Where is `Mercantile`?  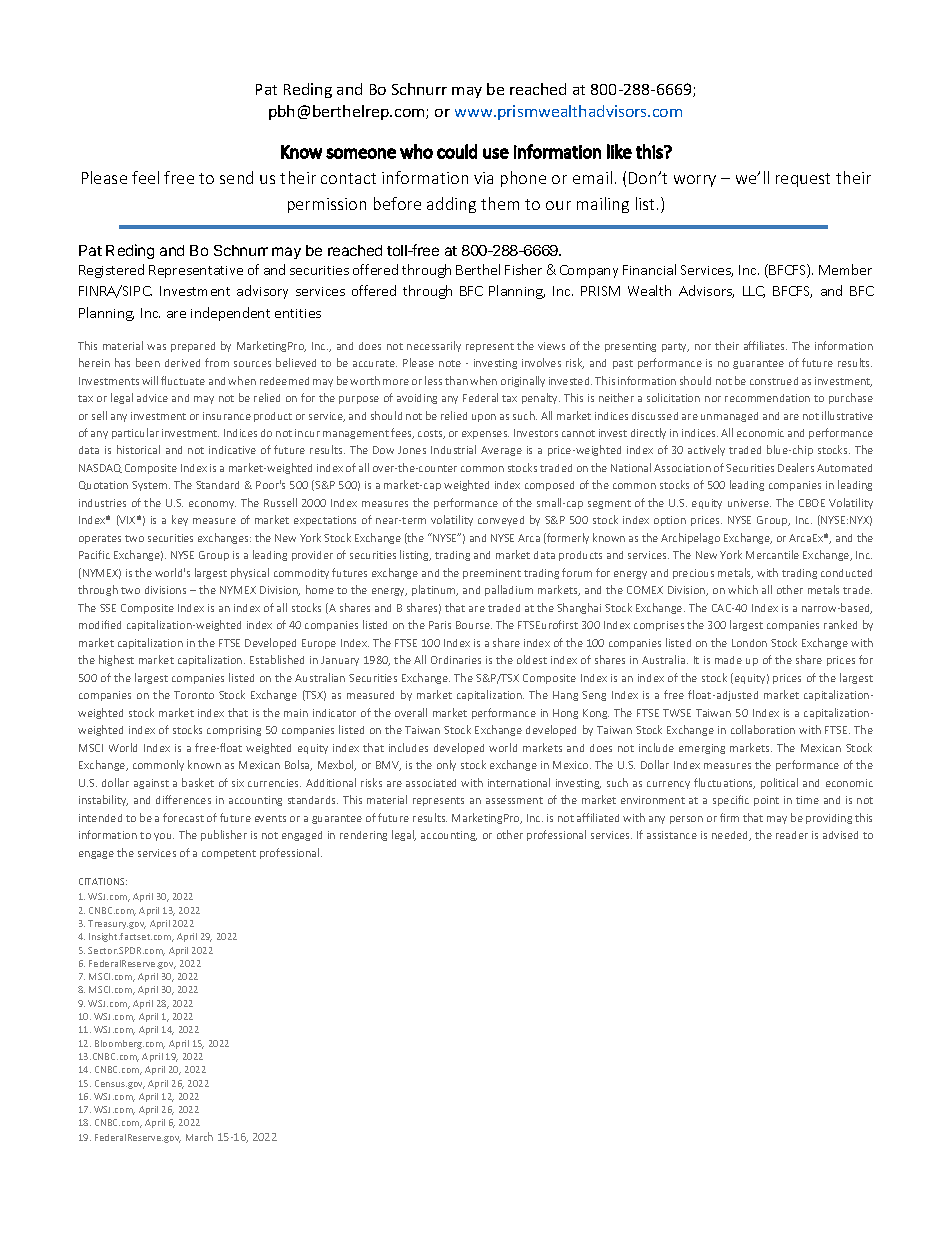 Mercantile is located at coordinates (772, 554).
